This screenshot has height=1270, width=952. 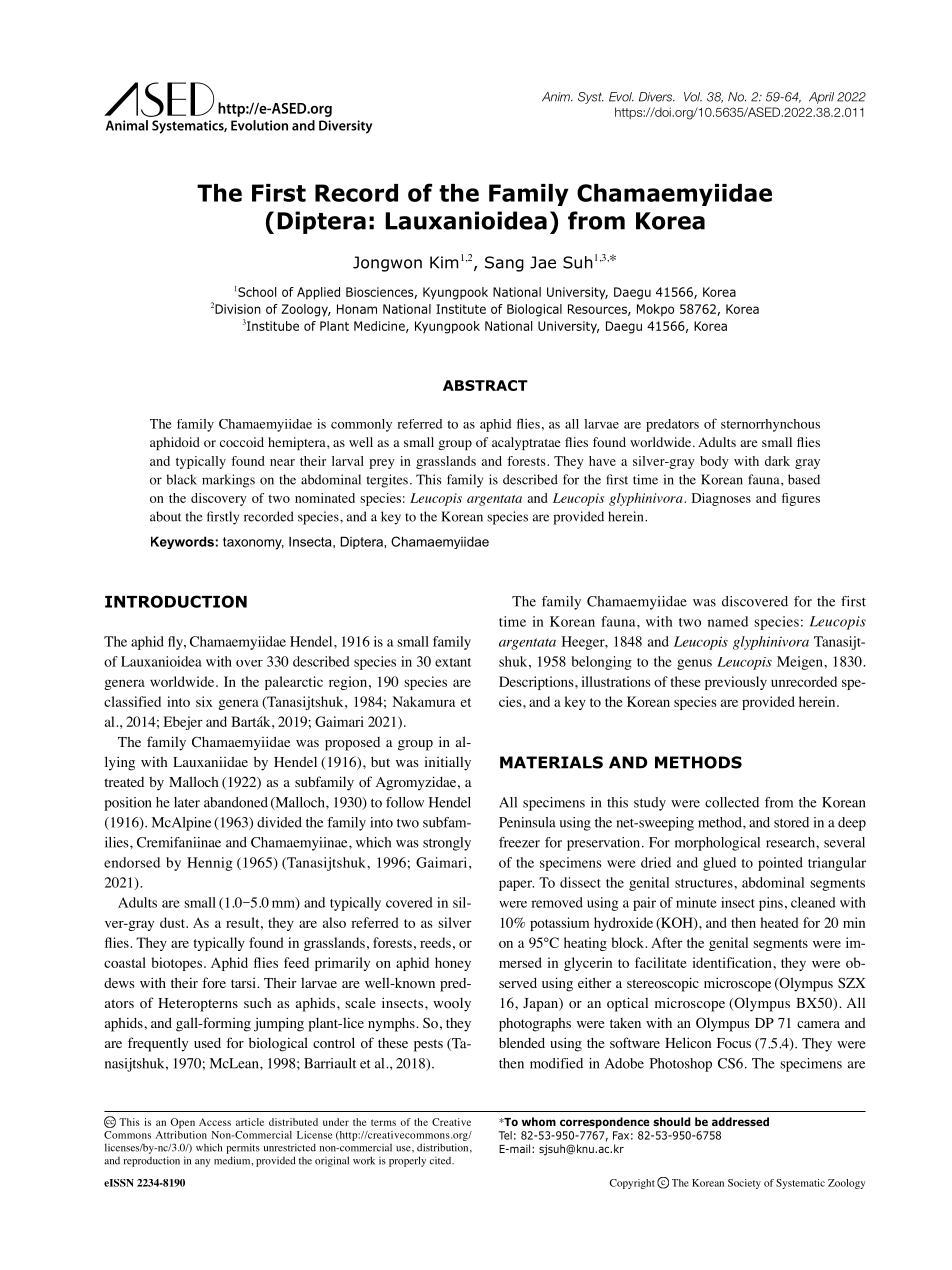 I want to click on named, so click(x=728, y=621).
